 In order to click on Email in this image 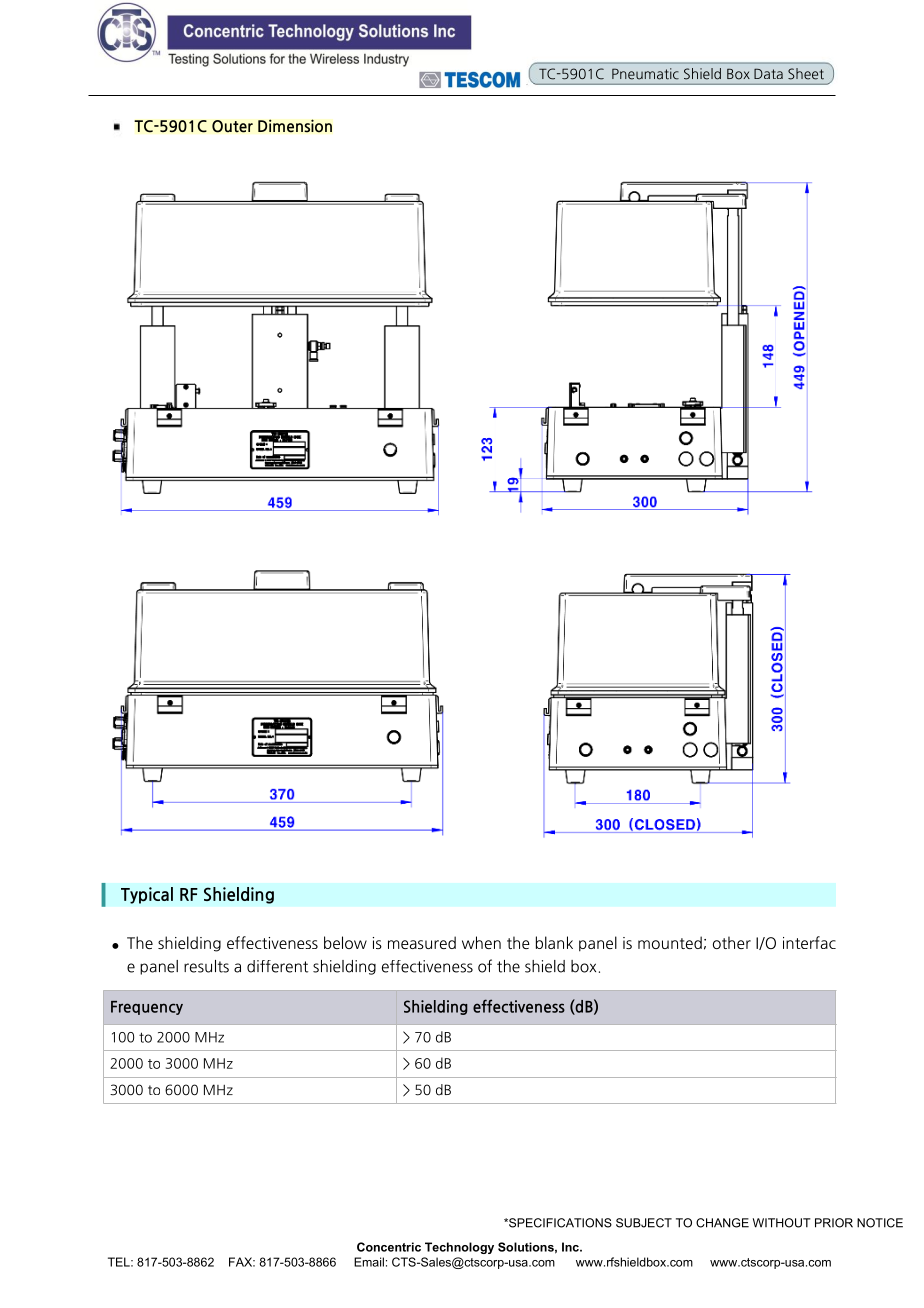, I will do `click(369, 1262)`.
